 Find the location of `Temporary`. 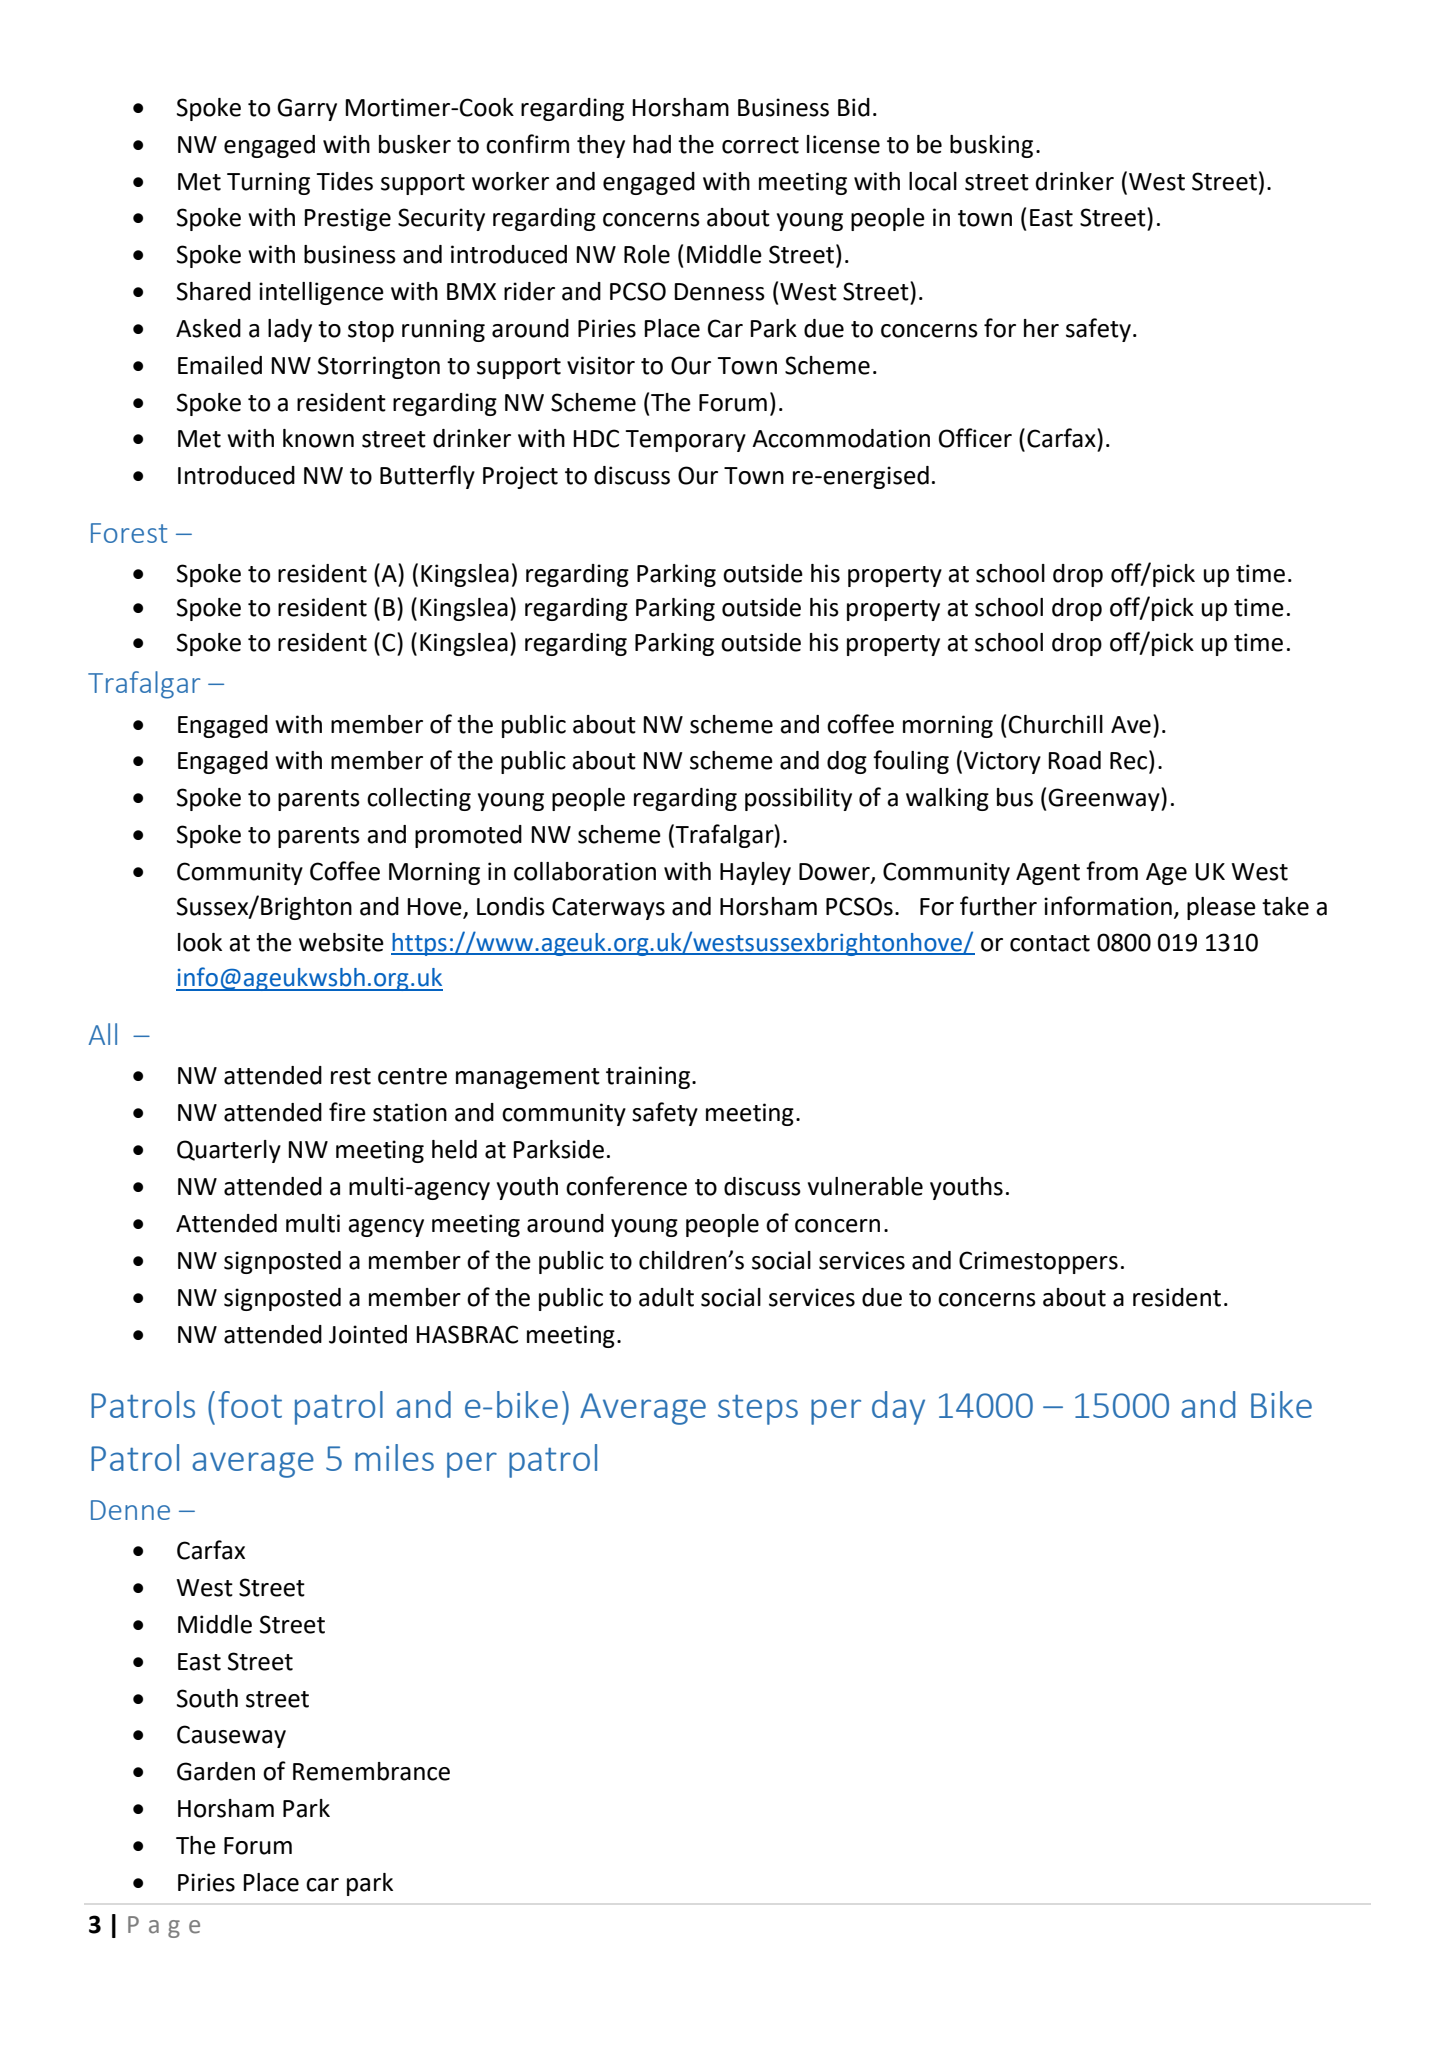

Temporary is located at coordinates (685, 441).
